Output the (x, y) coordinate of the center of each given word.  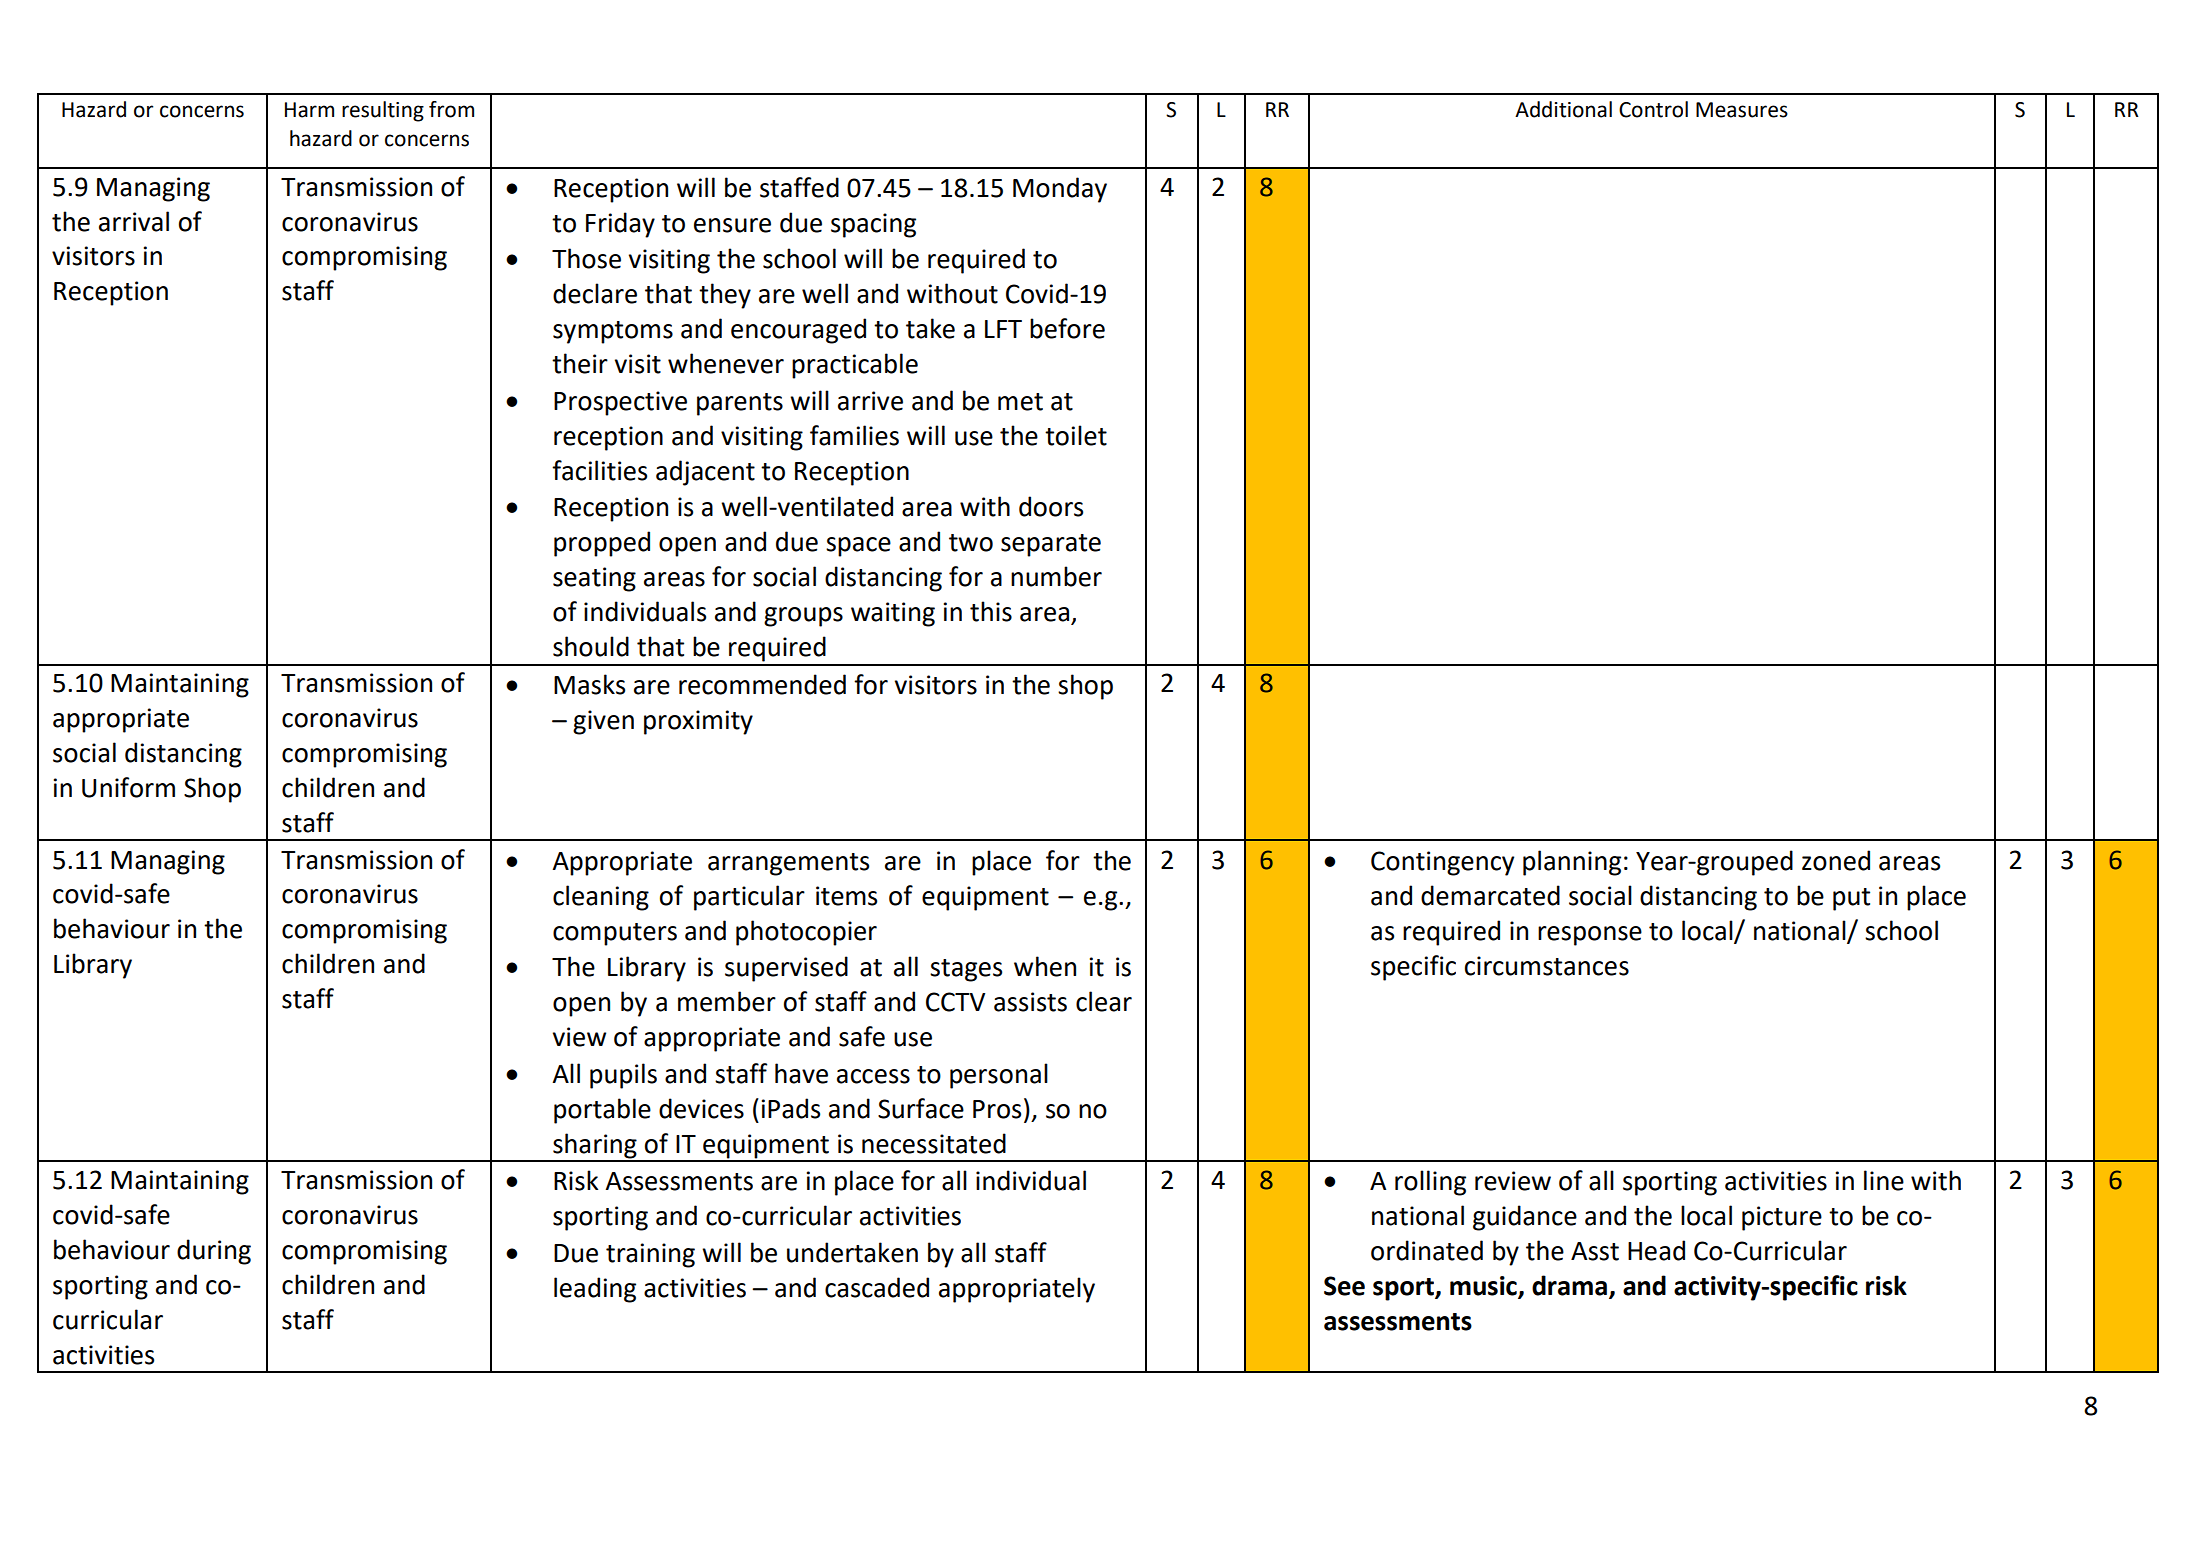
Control (1653, 109)
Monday (1060, 190)
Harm (309, 110)
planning (1572, 863)
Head (1656, 1250)
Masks (589, 684)
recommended (762, 684)
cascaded (877, 1287)
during (214, 1252)
